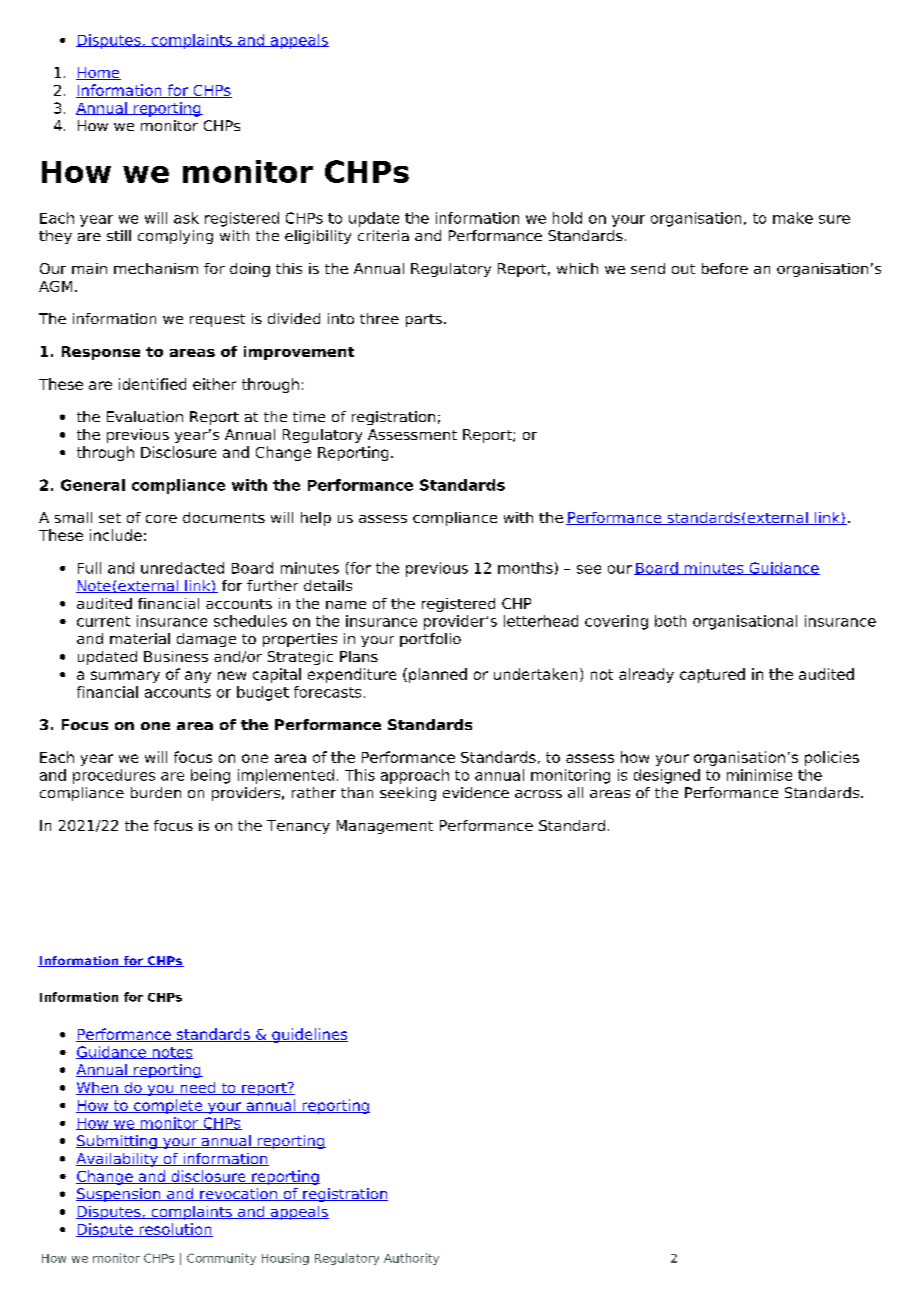  Describe the element at coordinates (438, 675) in the page. I see `planned` at that location.
